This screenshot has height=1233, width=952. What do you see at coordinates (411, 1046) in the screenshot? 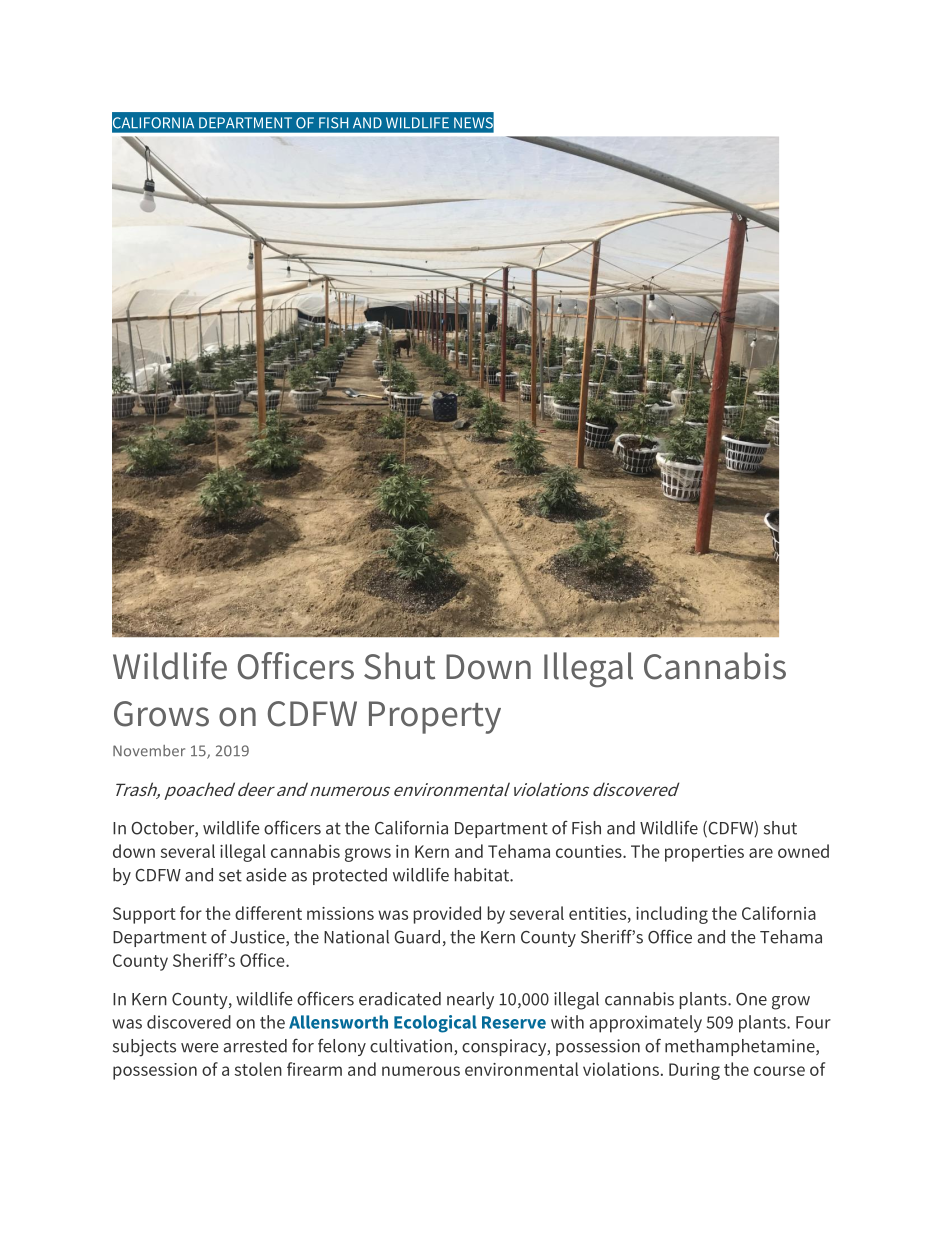
I see `cultivation` at bounding box center [411, 1046].
